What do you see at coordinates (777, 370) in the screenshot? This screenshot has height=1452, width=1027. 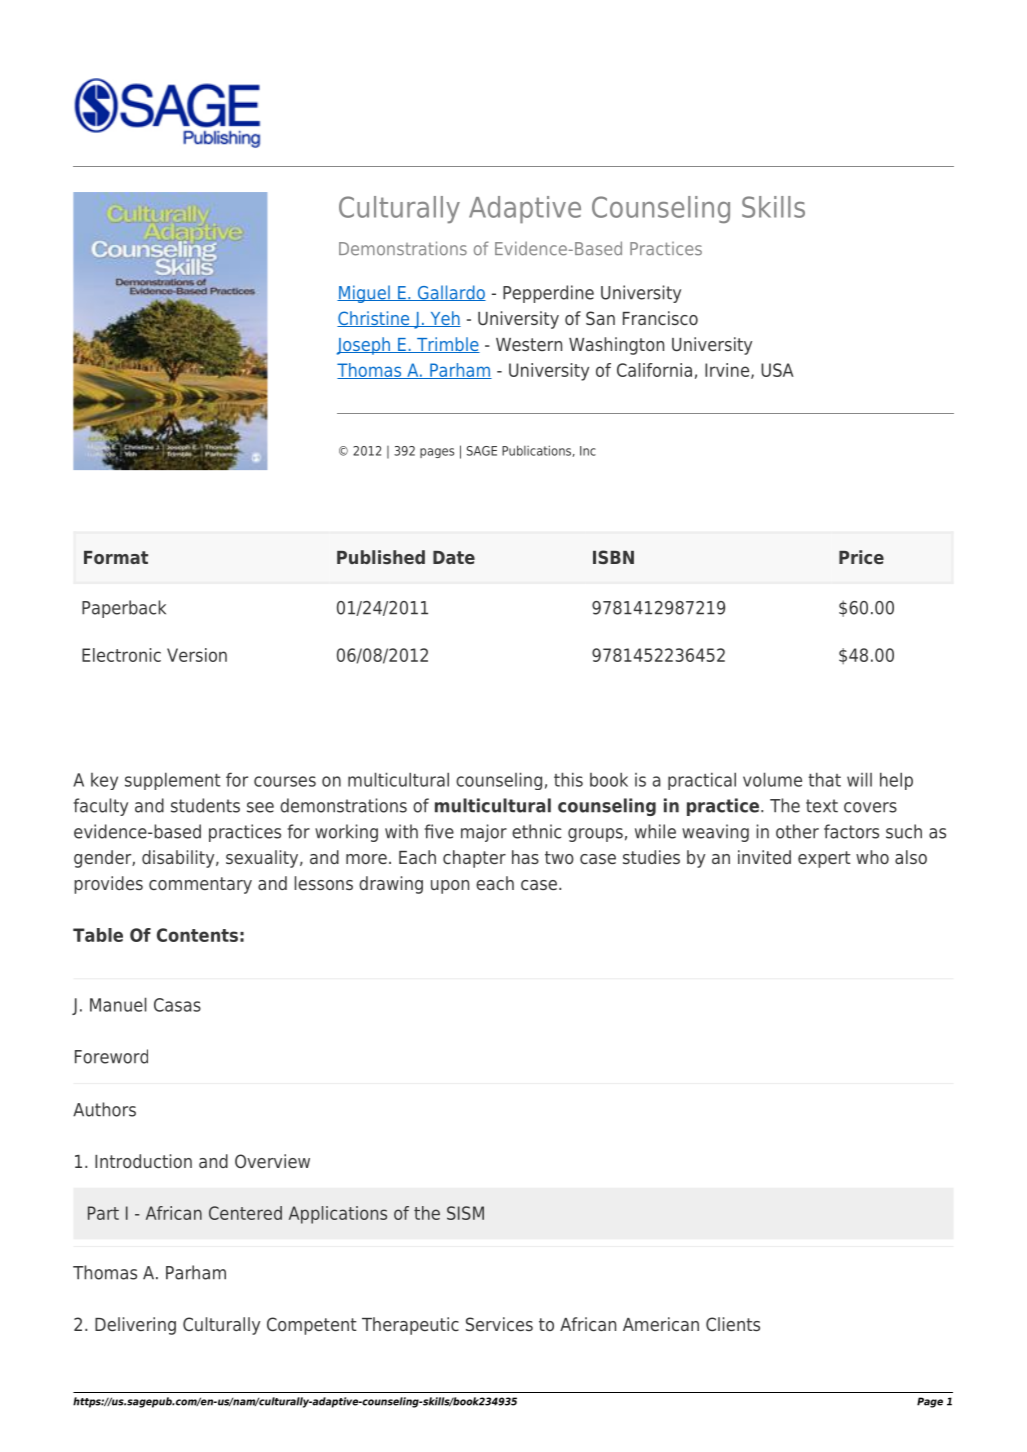 I see `USA` at bounding box center [777, 370].
